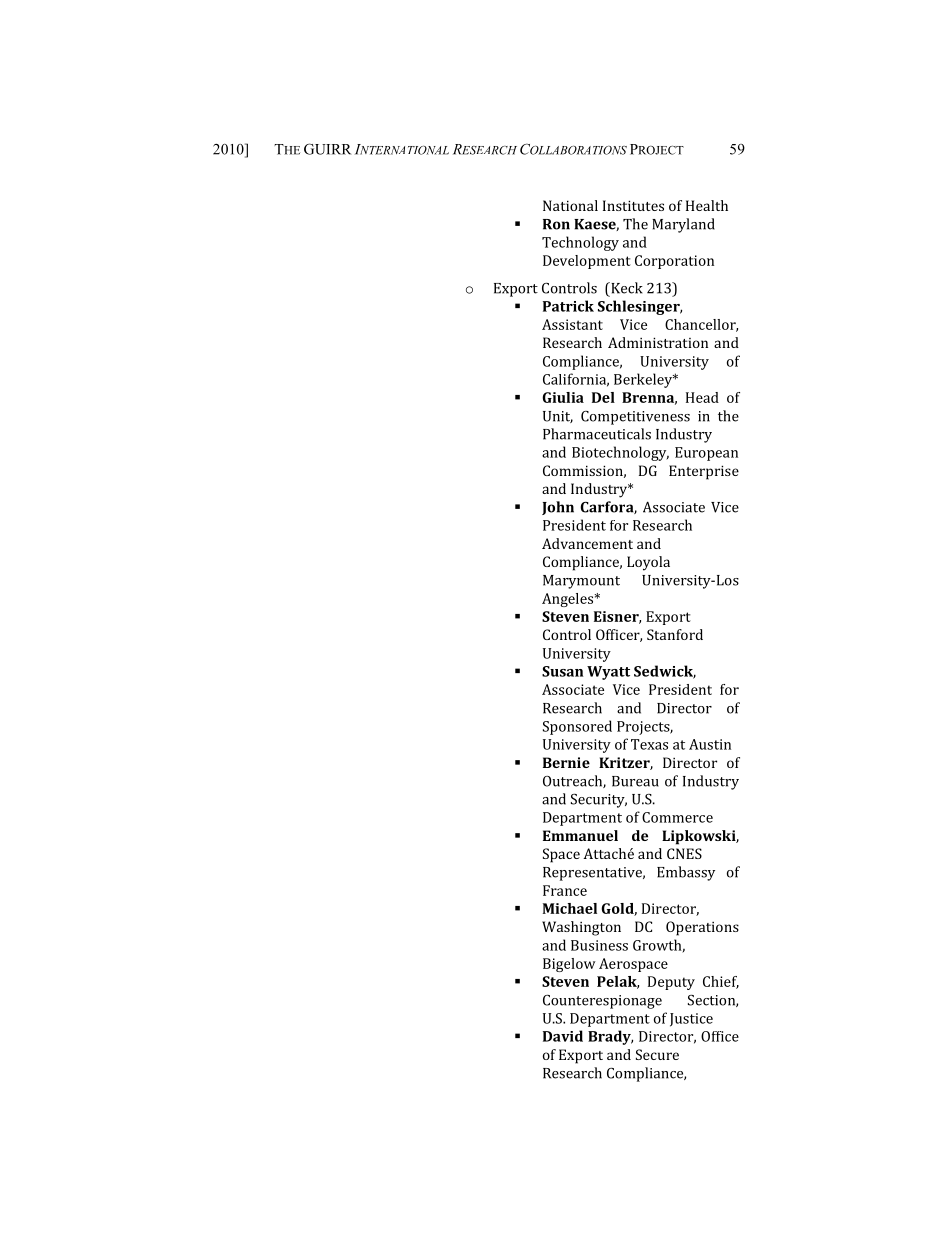  Describe the element at coordinates (569, 600) in the document. I see `Angeles` at that location.
